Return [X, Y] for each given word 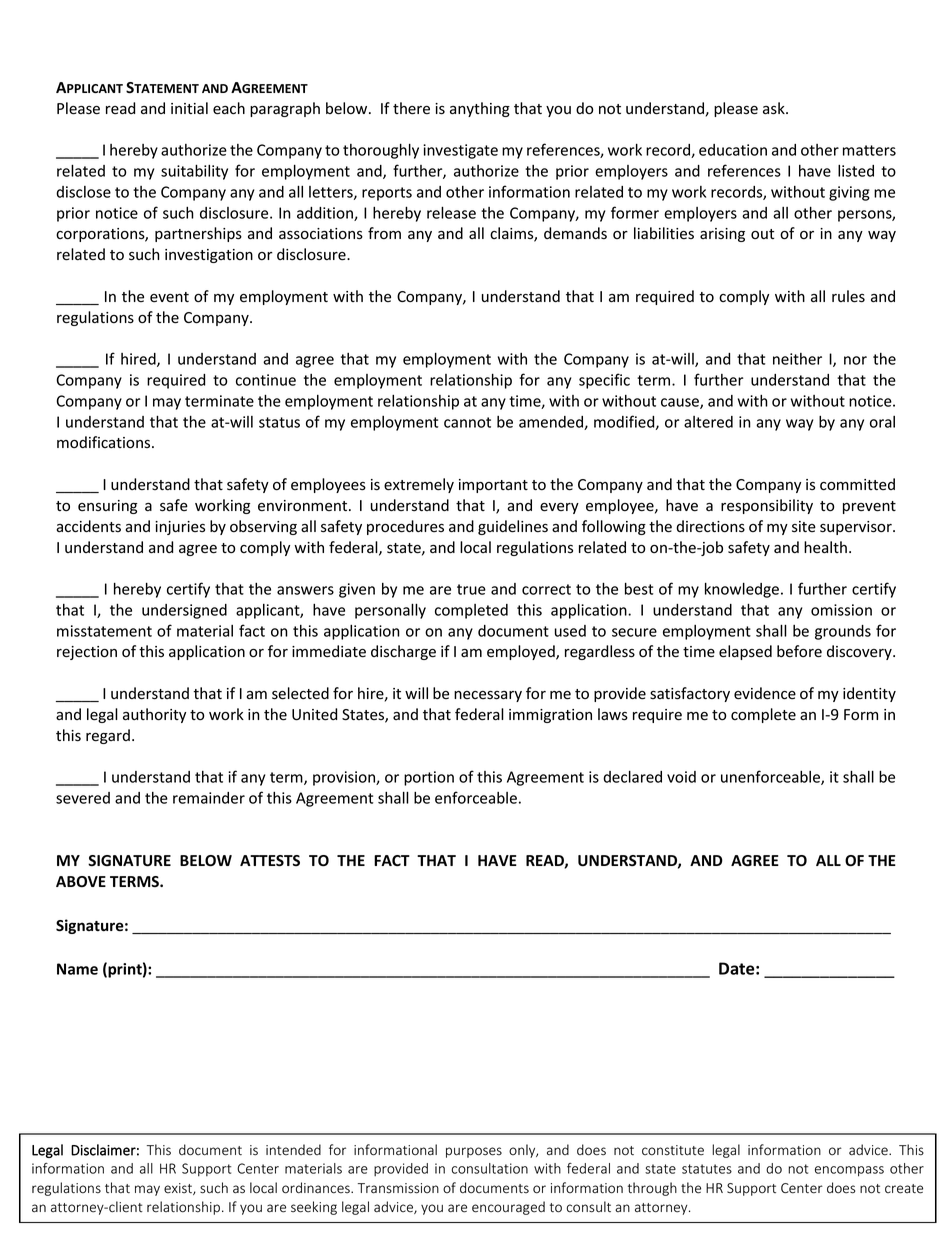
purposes [474, 1152]
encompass [849, 1171]
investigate [460, 151]
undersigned [184, 611]
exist [179, 1189]
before [799, 651]
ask [775, 108]
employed [522, 652]
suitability [194, 172]
